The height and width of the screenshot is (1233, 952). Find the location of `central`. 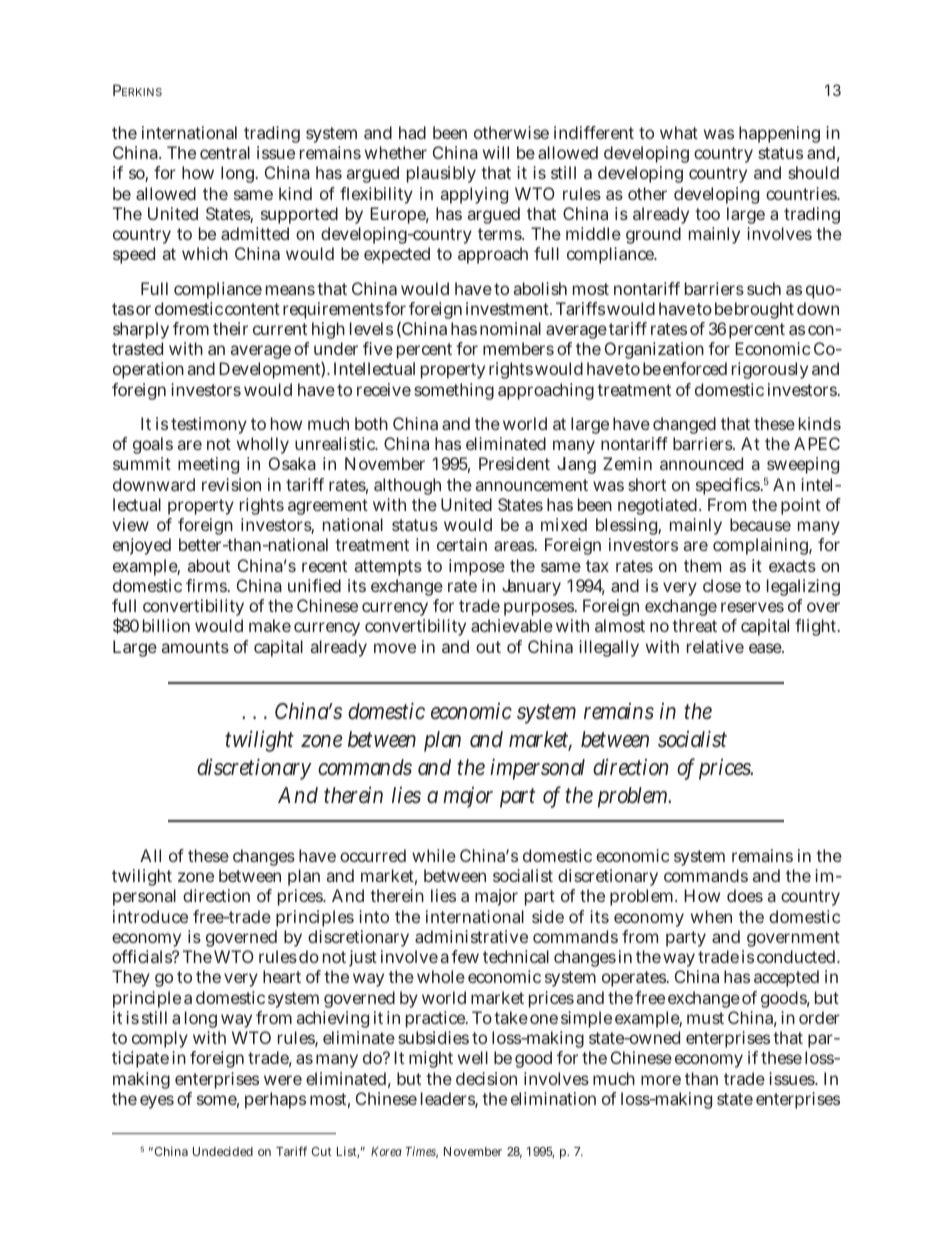

central is located at coordinates (225, 152).
